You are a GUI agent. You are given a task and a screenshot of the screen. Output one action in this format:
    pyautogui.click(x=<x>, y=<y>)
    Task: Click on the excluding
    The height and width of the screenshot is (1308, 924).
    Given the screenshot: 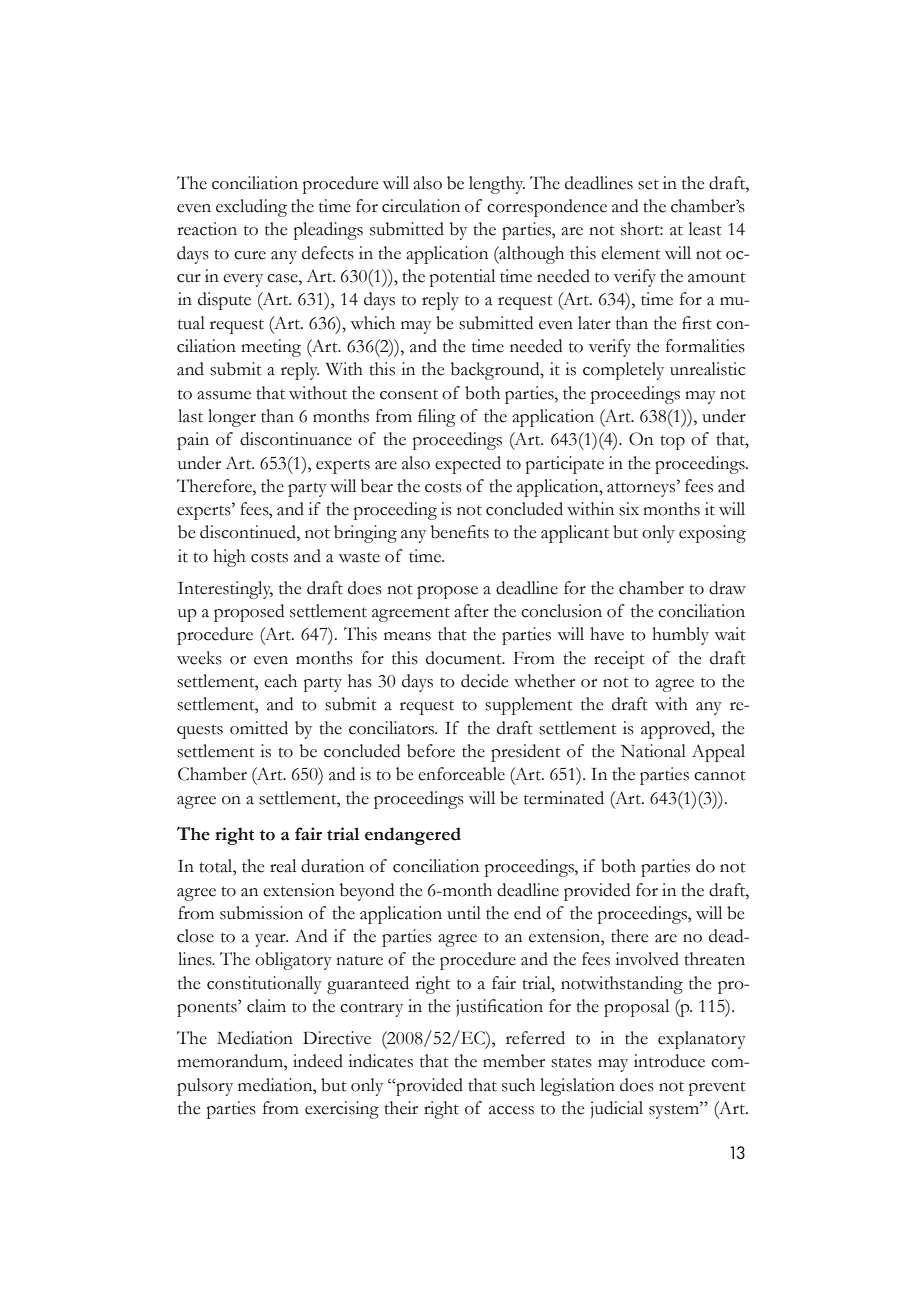 What is the action you would take?
    pyautogui.click(x=251, y=208)
